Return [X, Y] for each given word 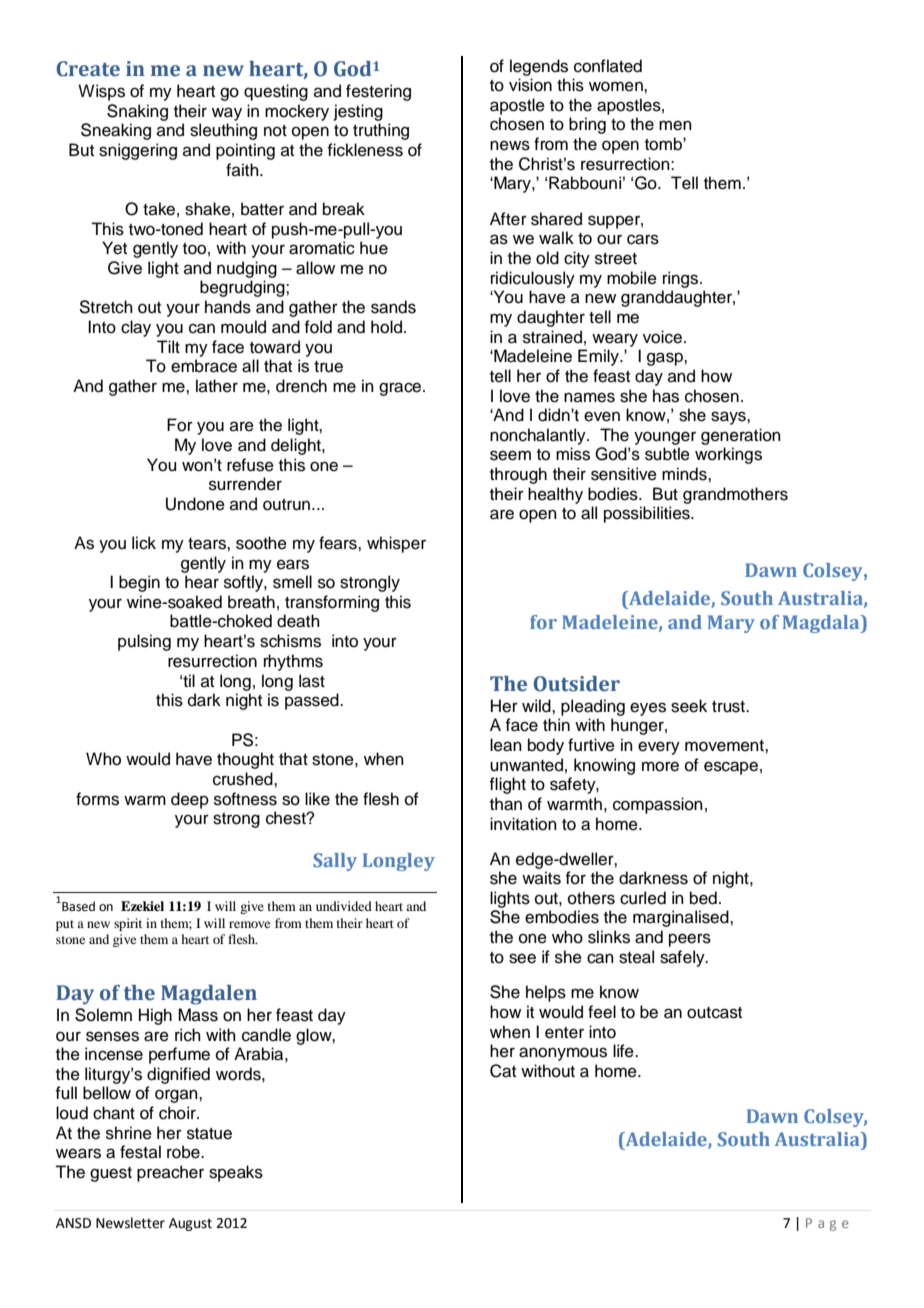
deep [190, 800]
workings [728, 455]
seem [510, 455]
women [617, 86]
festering [378, 92]
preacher [170, 1173]
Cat [503, 1071]
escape [731, 768]
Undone [195, 504]
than [506, 804]
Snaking [137, 112]
